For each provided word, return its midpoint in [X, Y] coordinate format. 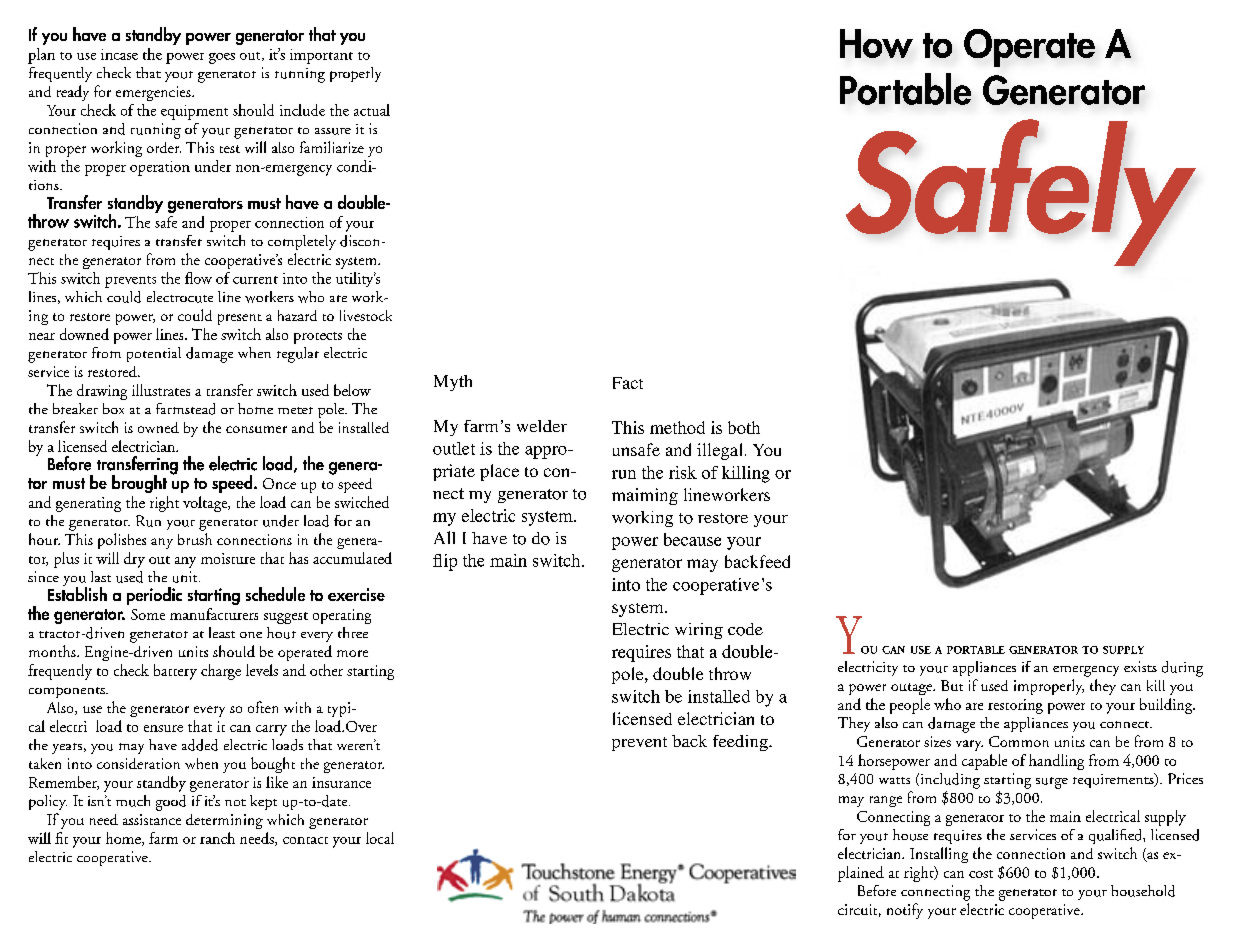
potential [154, 354]
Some [148, 614]
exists [1140, 666]
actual [372, 110]
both [744, 427]
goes [222, 58]
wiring [699, 631]
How [876, 43]
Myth [453, 383]
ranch [217, 838]
